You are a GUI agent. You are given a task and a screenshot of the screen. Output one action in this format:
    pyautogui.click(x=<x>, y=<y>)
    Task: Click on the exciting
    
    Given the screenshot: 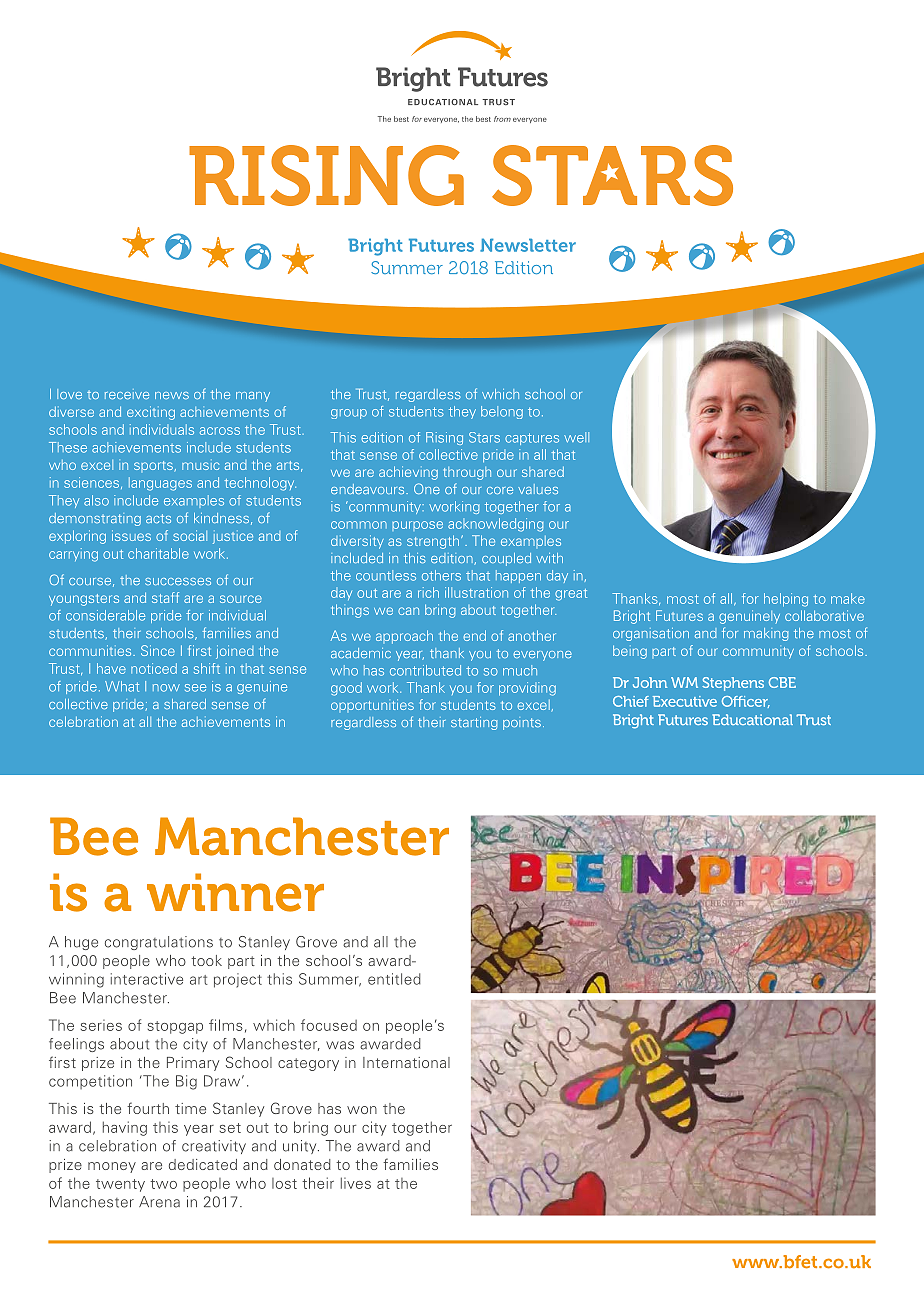 What is the action you would take?
    pyautogui.click(x=151, y=413)
